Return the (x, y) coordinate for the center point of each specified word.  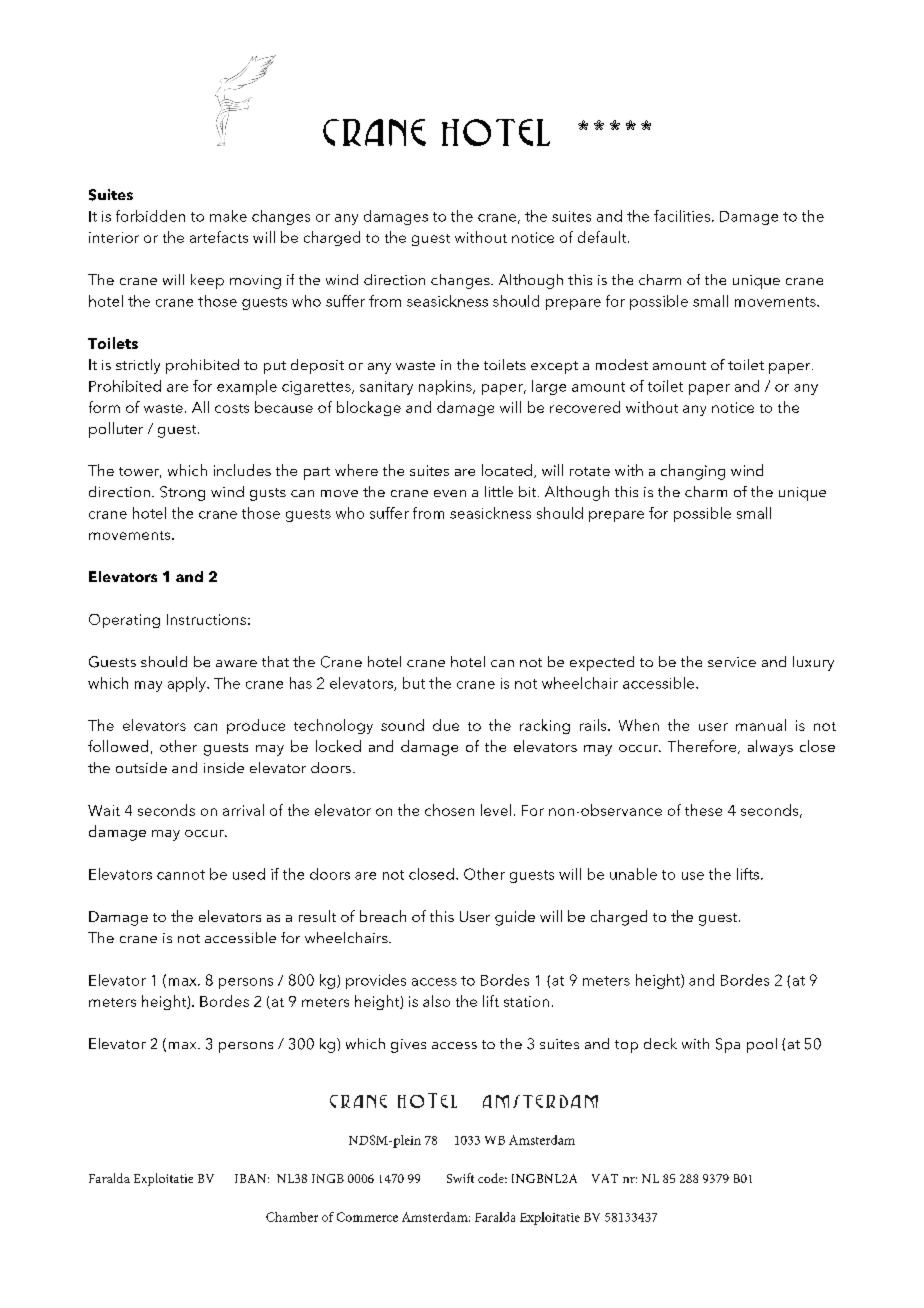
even (450, 493)
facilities (682, 216)
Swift (460, 1178)
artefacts (219, 237)
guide (515, 918)
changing (693, 472)
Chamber (292, 1217)
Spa (728, 1045)
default (602, 237)
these (703, 810)
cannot (181, 875)
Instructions (206, 619)
